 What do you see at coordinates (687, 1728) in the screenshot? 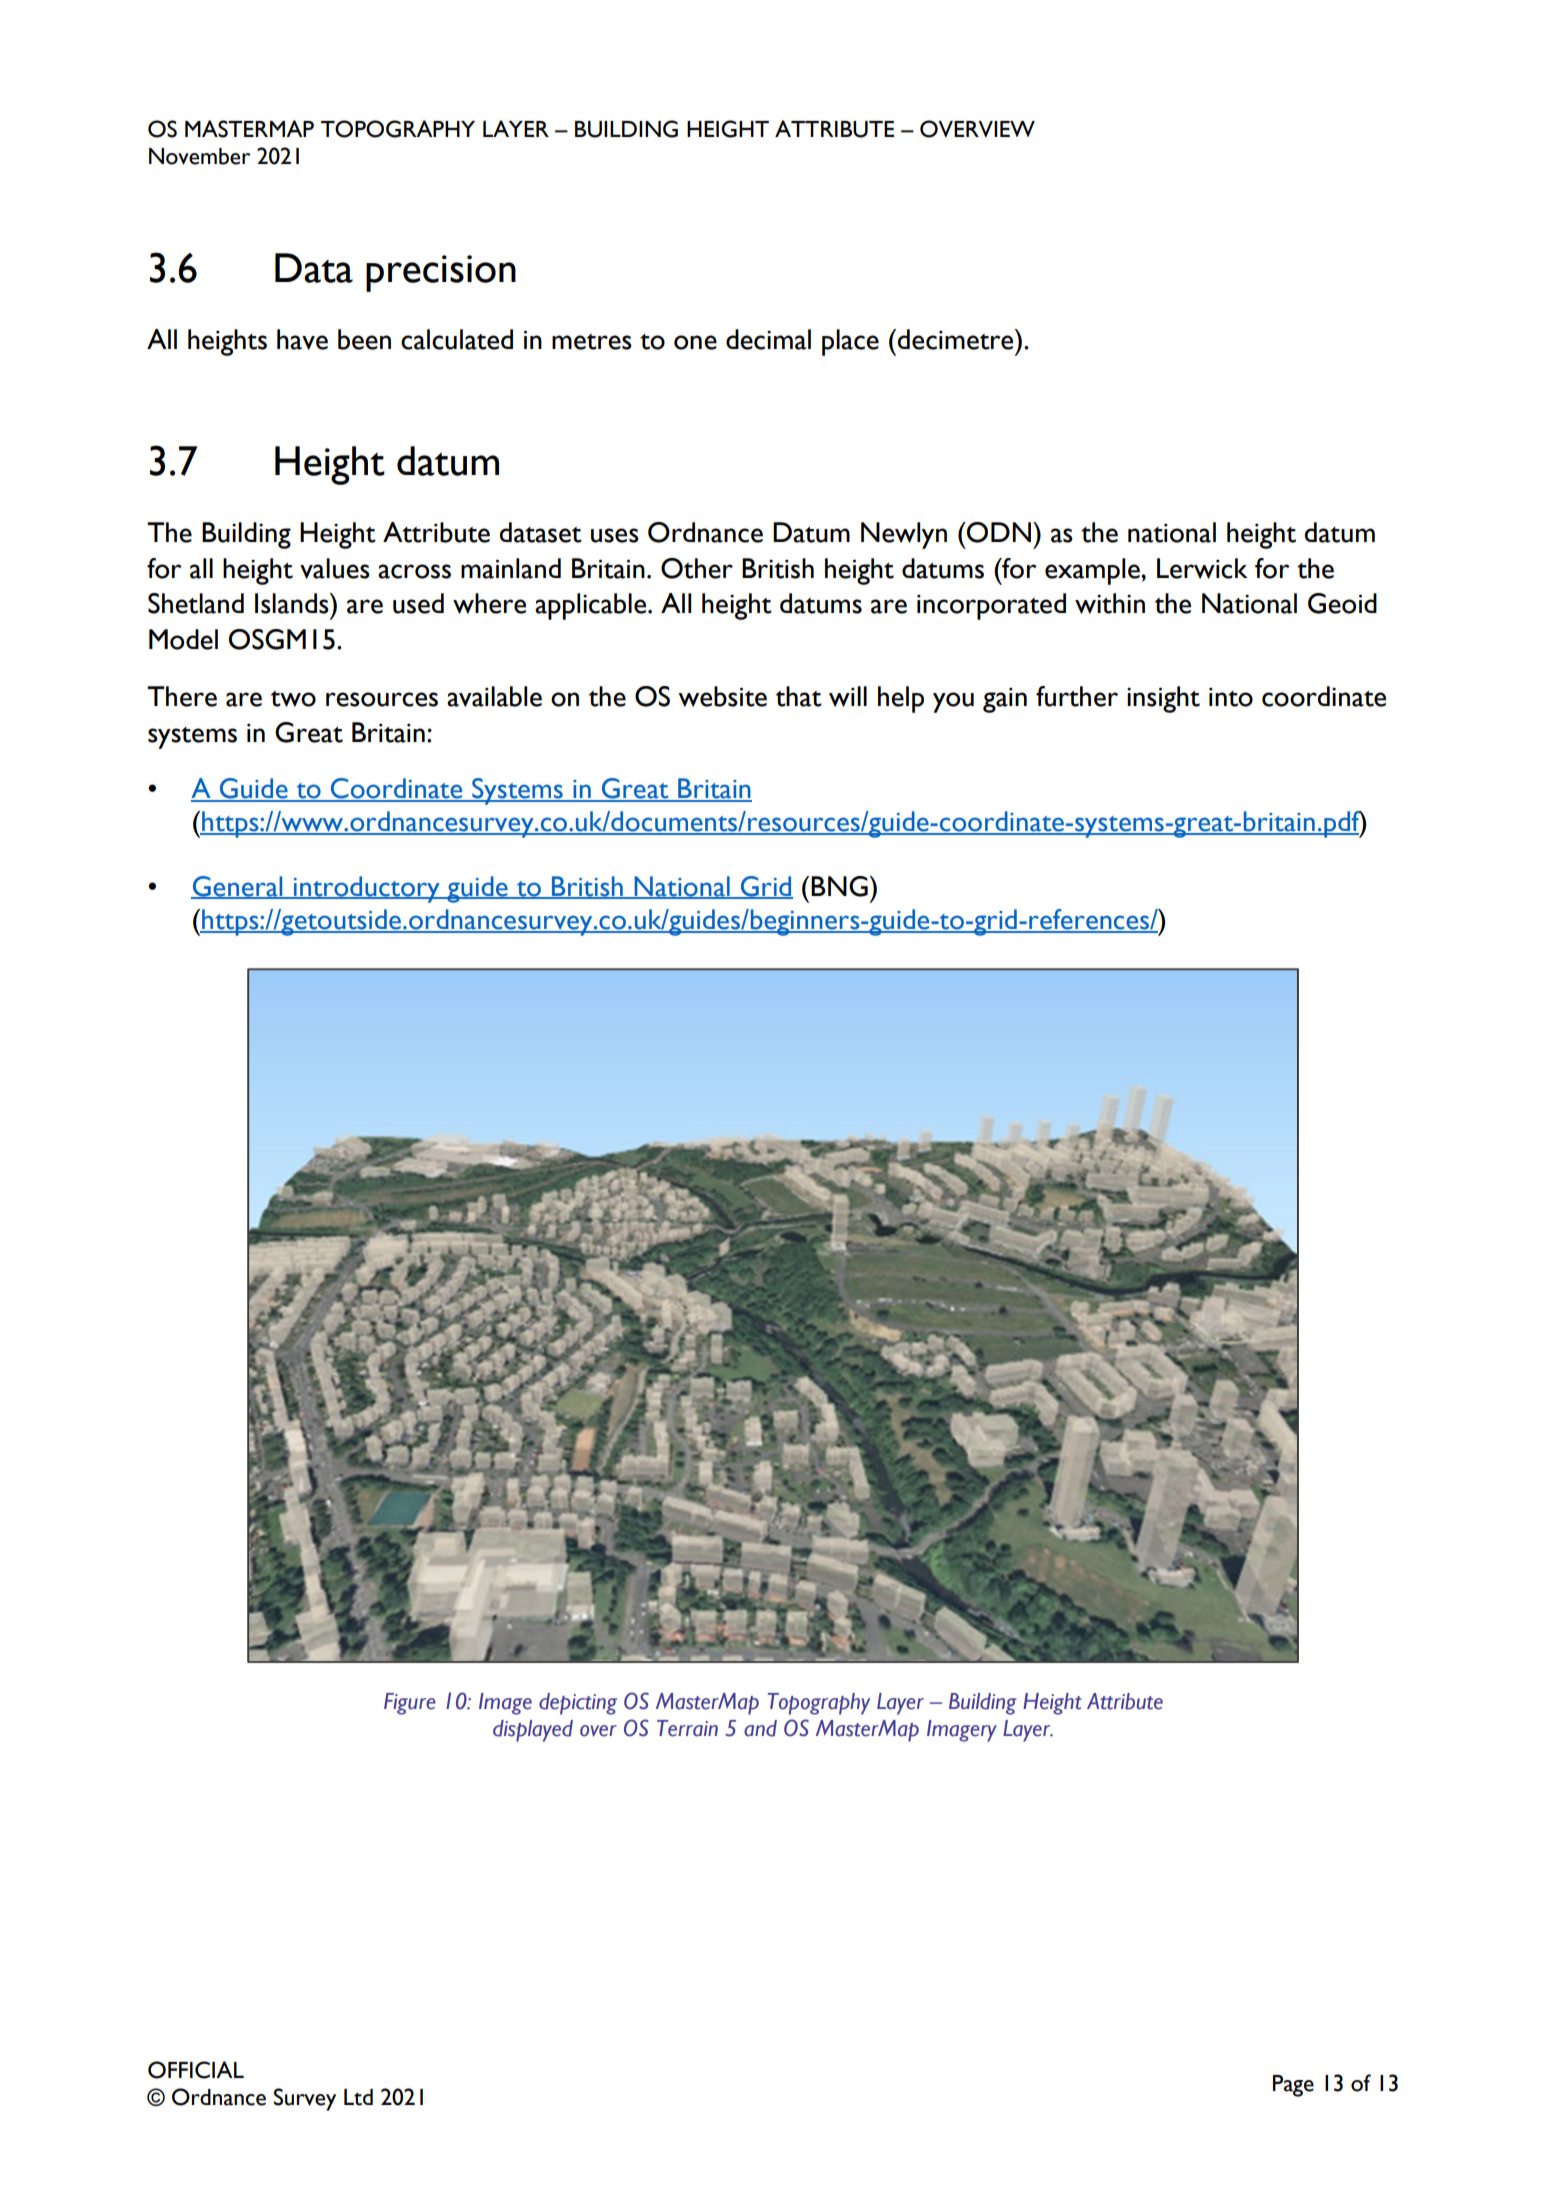
I see `Terrain` at bounding box center [687, 1728].
